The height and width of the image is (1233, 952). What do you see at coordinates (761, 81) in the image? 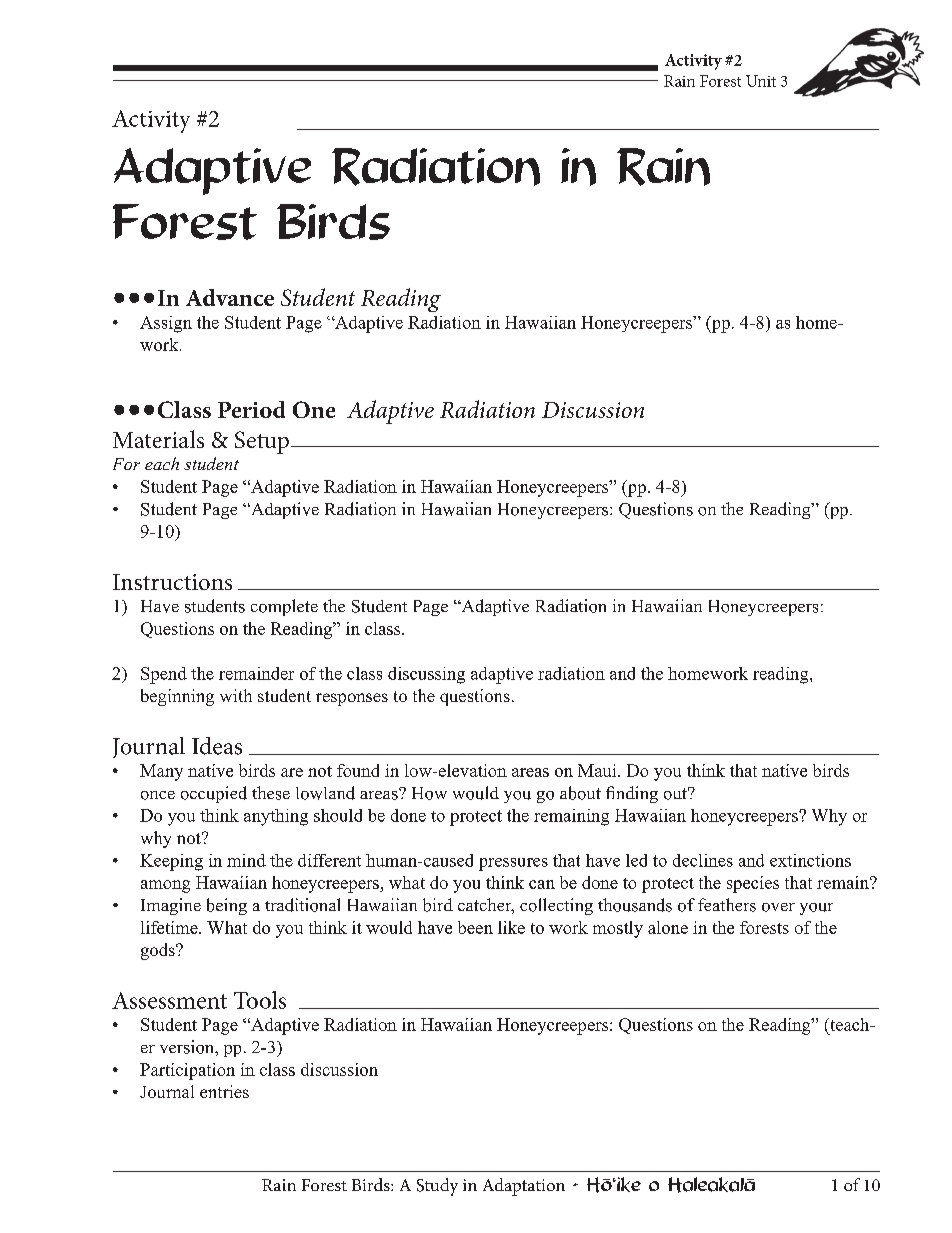
I see `Unit` at bounding box center [761, 81].
